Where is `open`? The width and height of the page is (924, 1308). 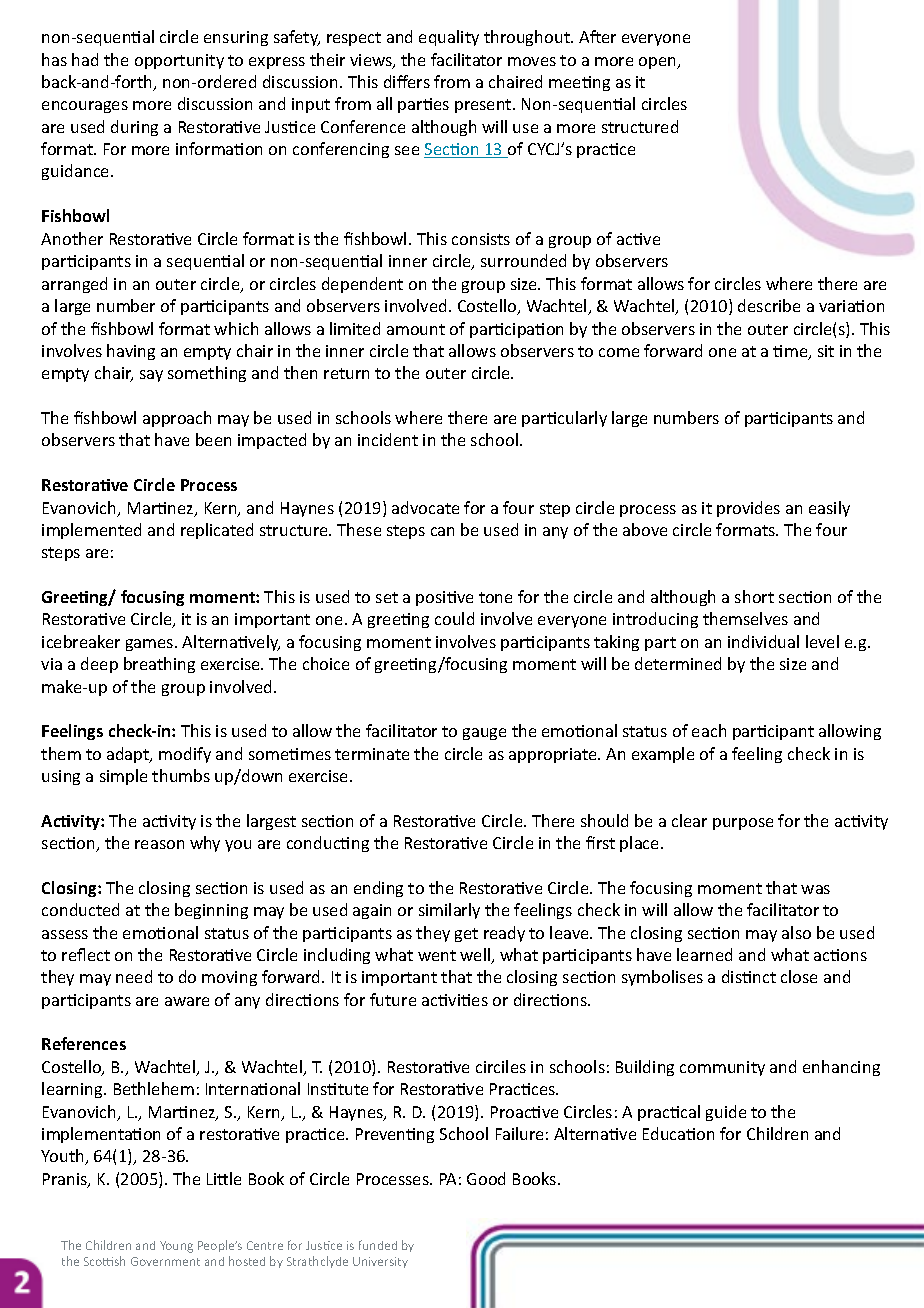
open is located at coordinates (658, 63).
